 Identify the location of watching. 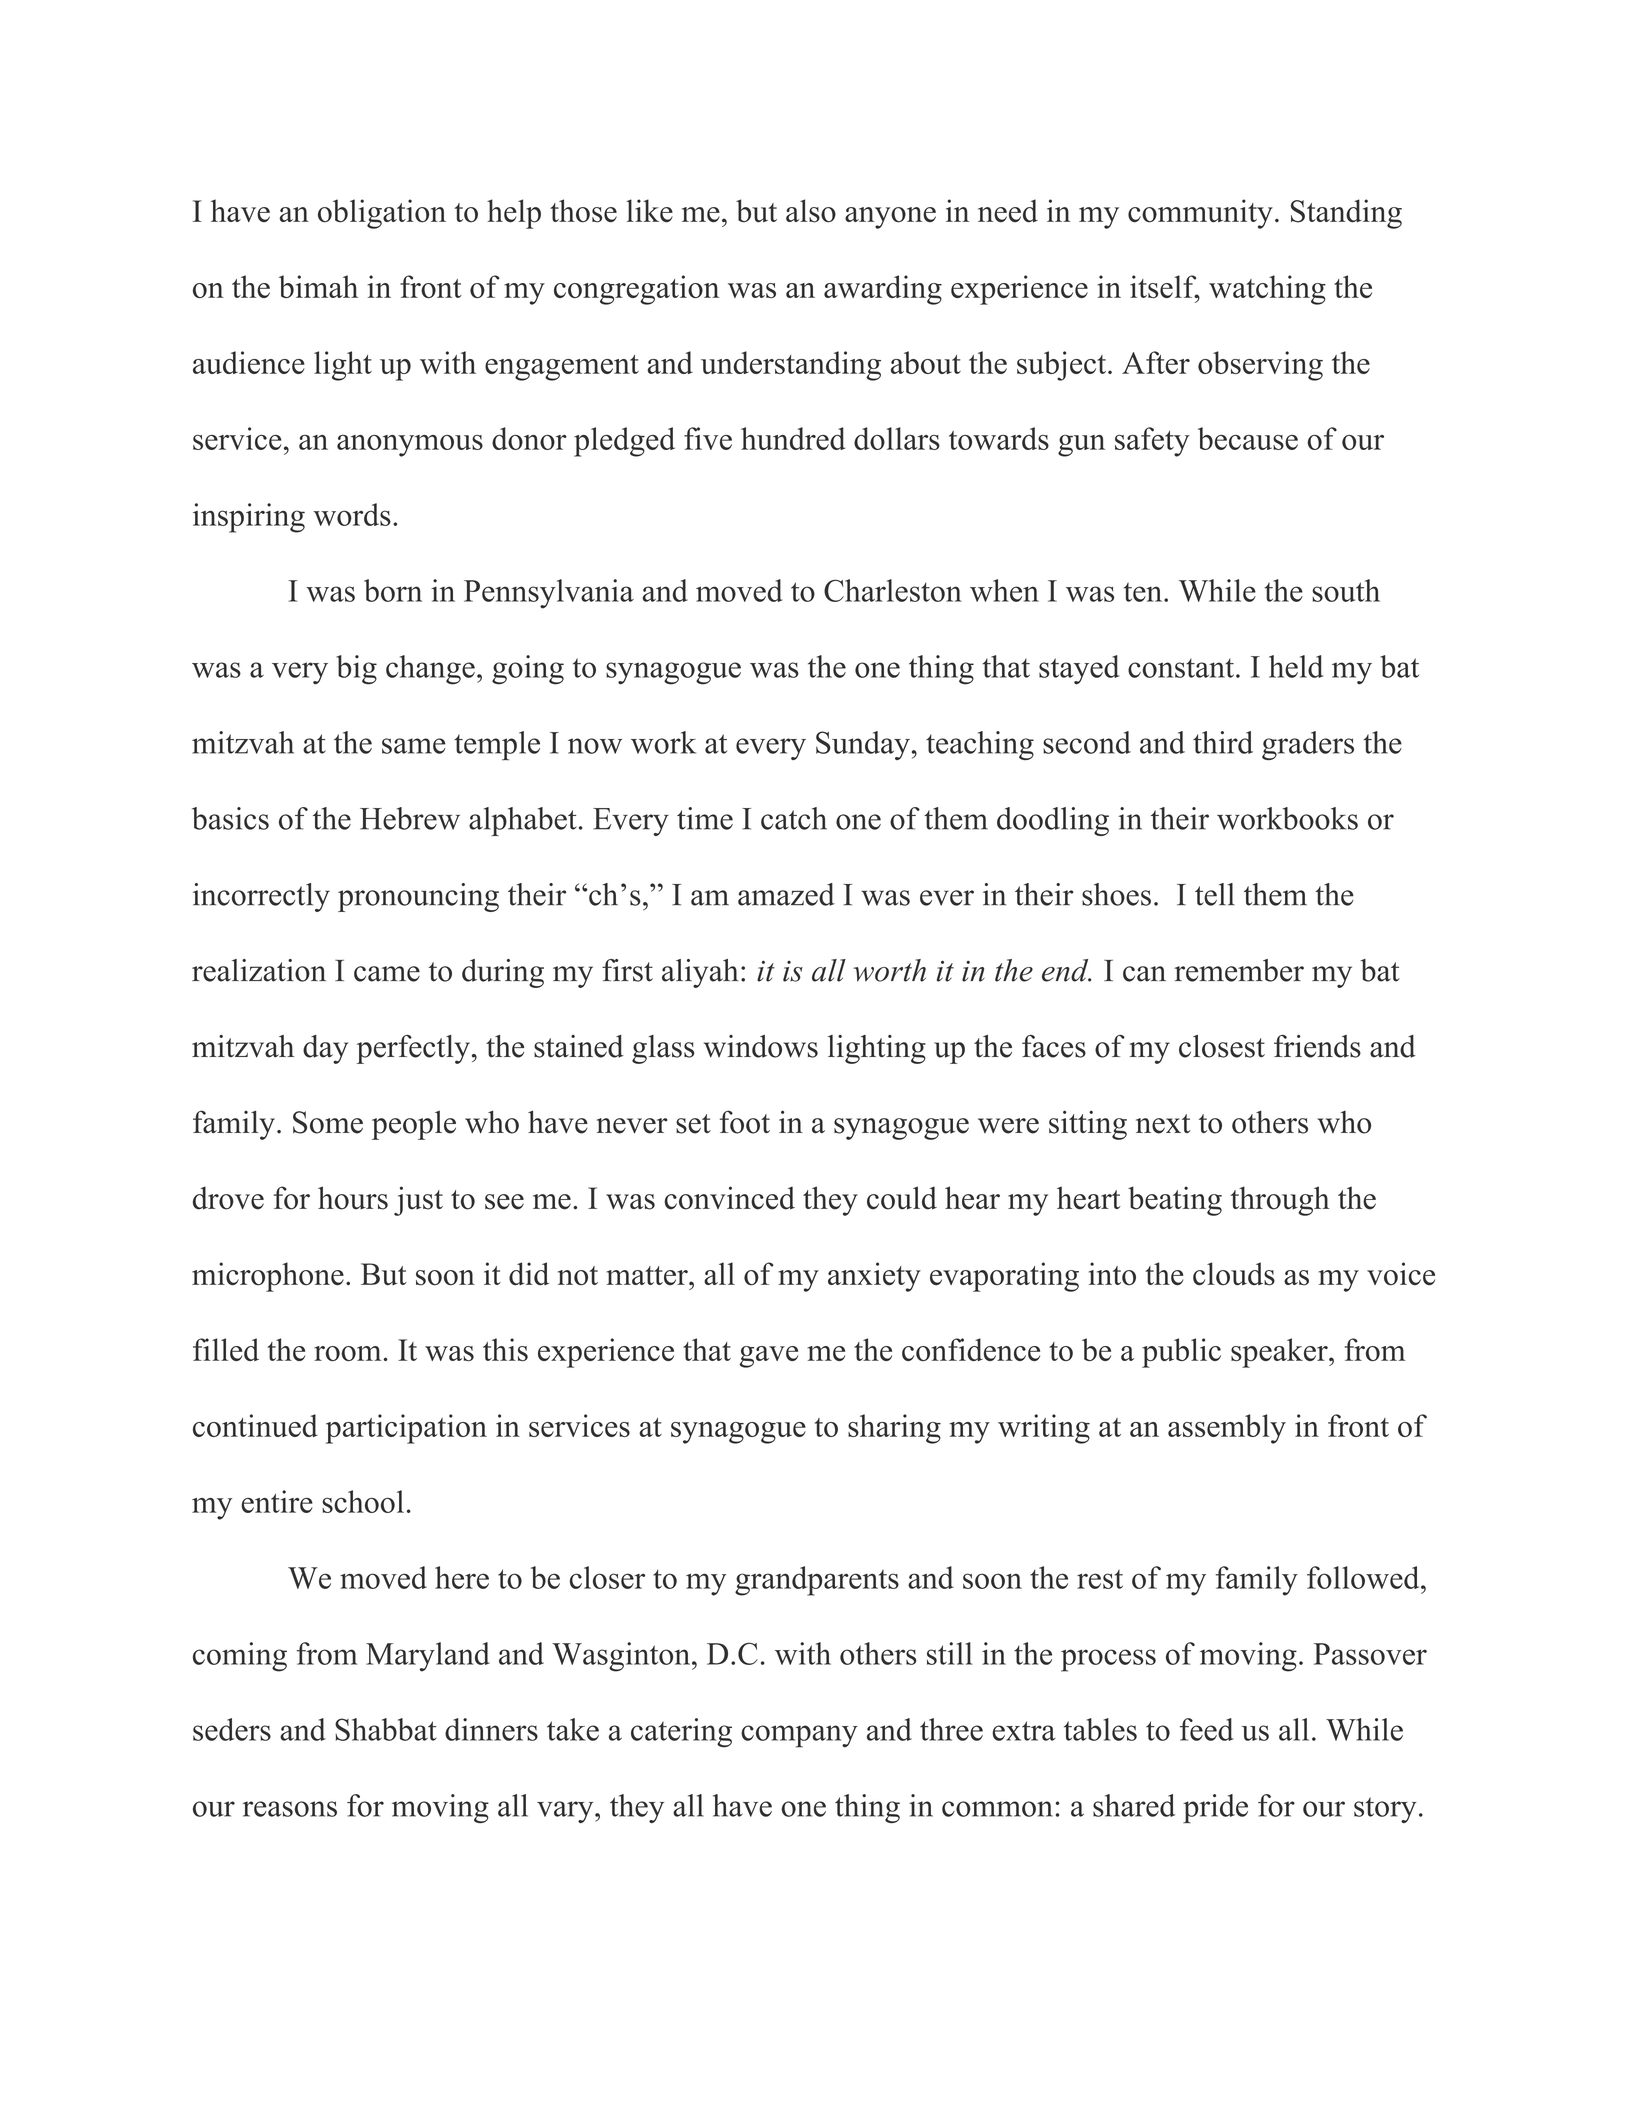
(1267, 290).
